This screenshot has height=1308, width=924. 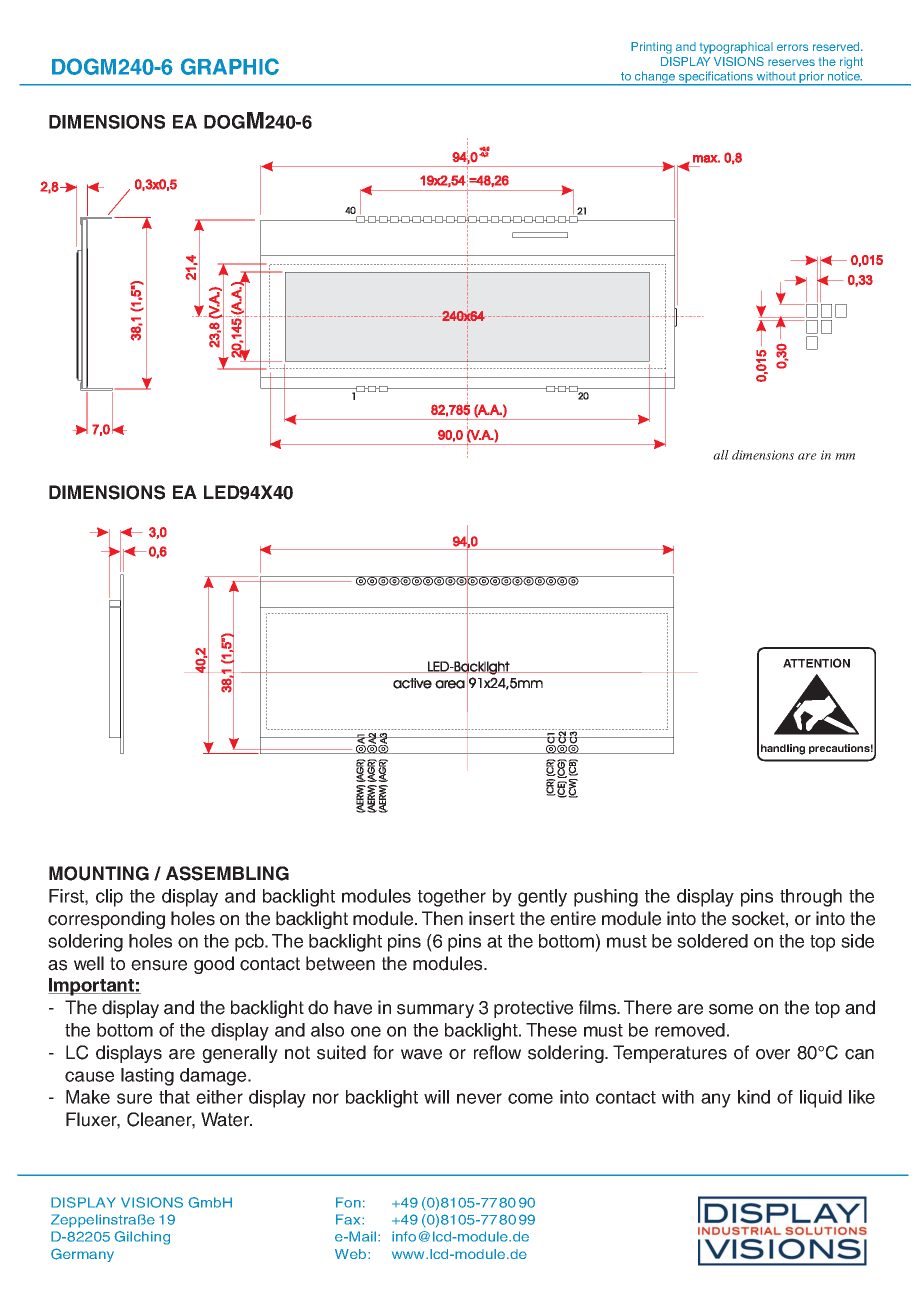 I want to click on handling, so click(x=782, y=750).
